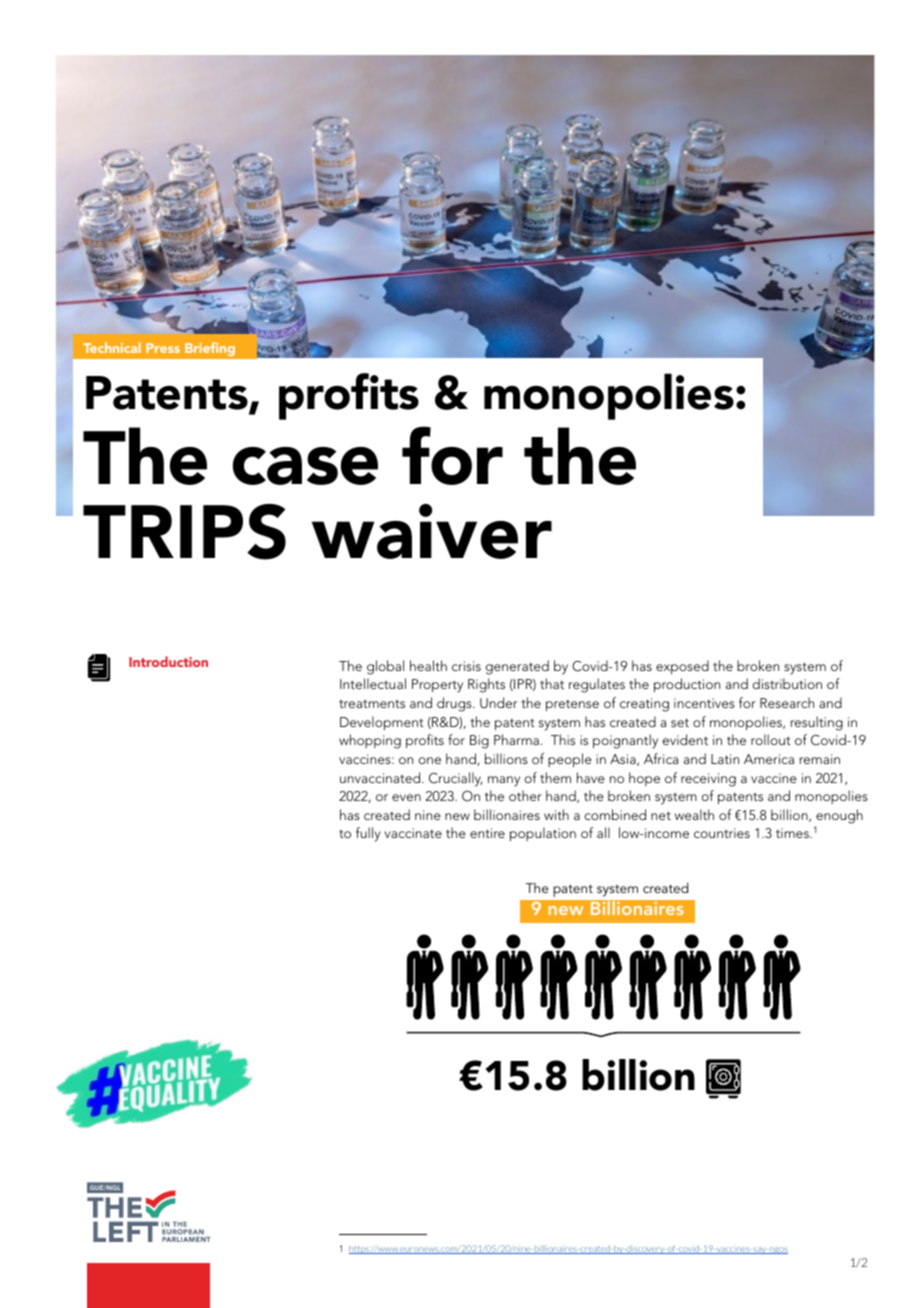 The image size is (924, 1308). I want to click on waiver, so click(432, 531).
